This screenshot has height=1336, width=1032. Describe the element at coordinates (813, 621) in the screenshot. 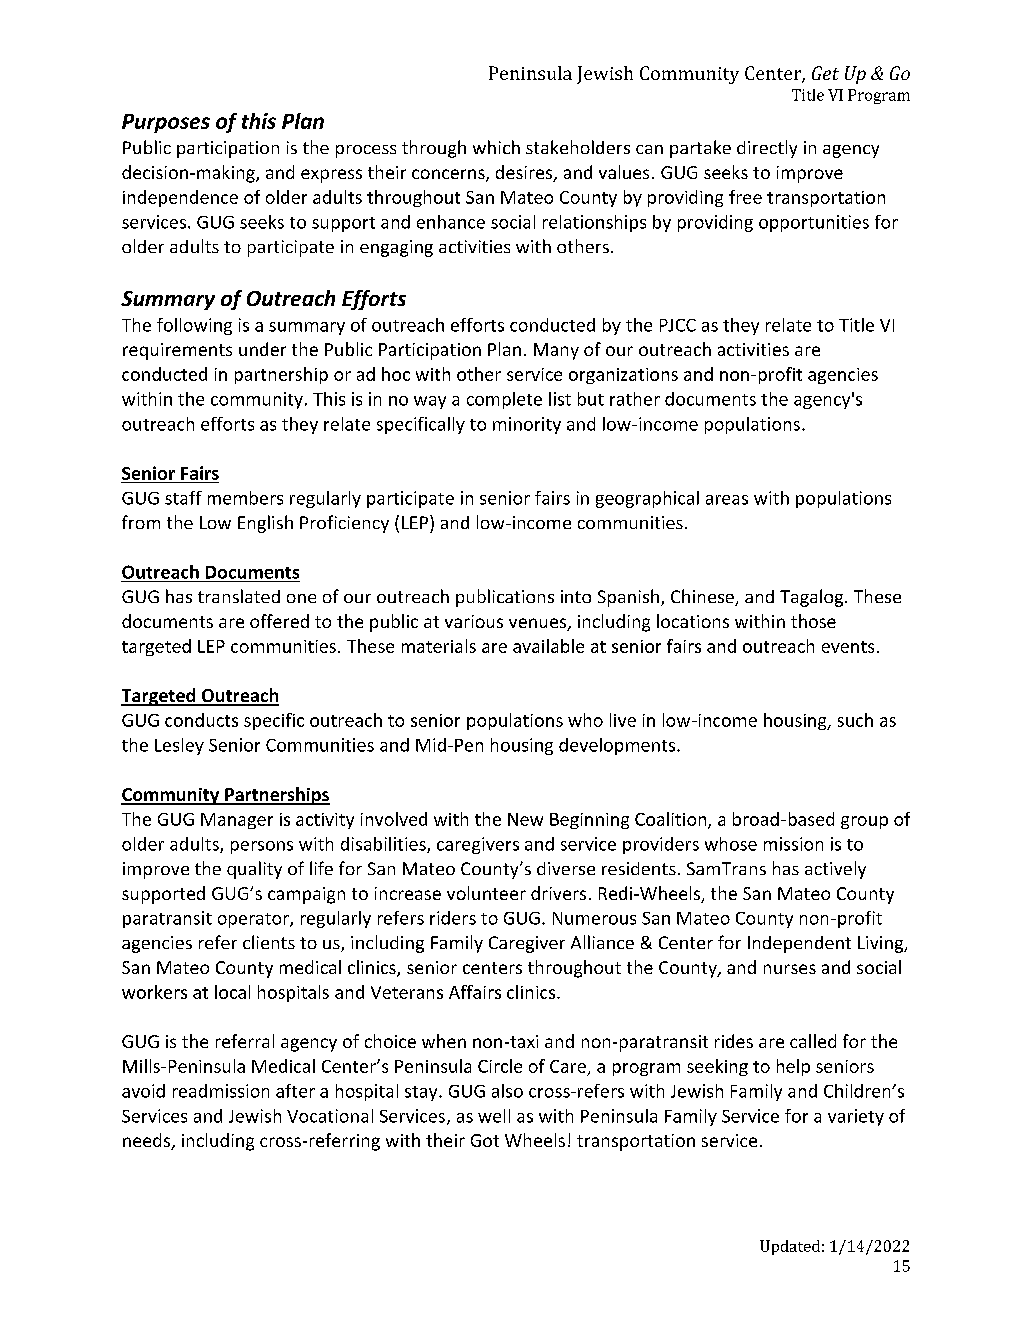

I see `those` at that location.
